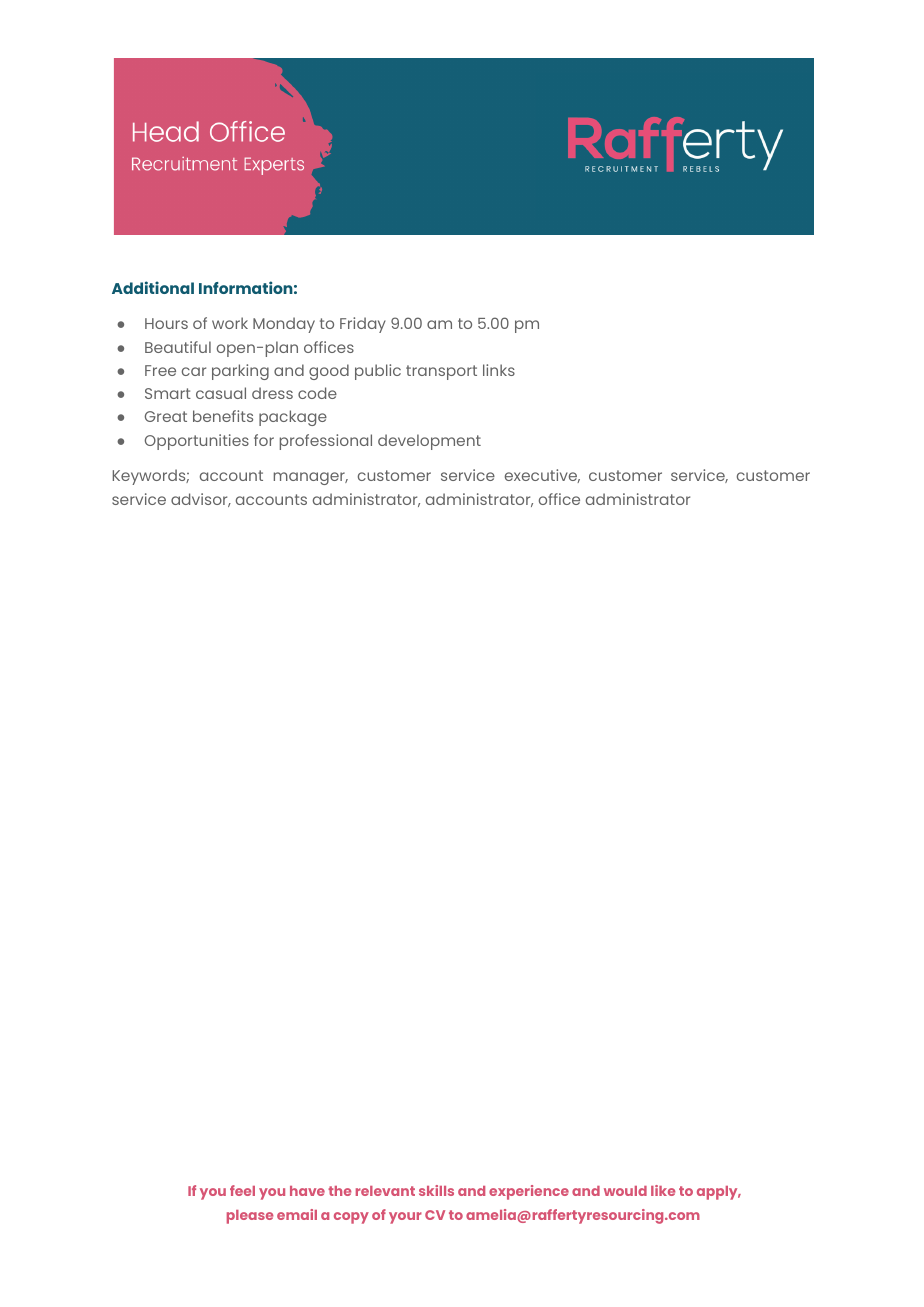 The height and width of the screenshot is (1307, 924). Describe the element at coordinates (307, 1191) in the screenshot. I see `have` at that location.
